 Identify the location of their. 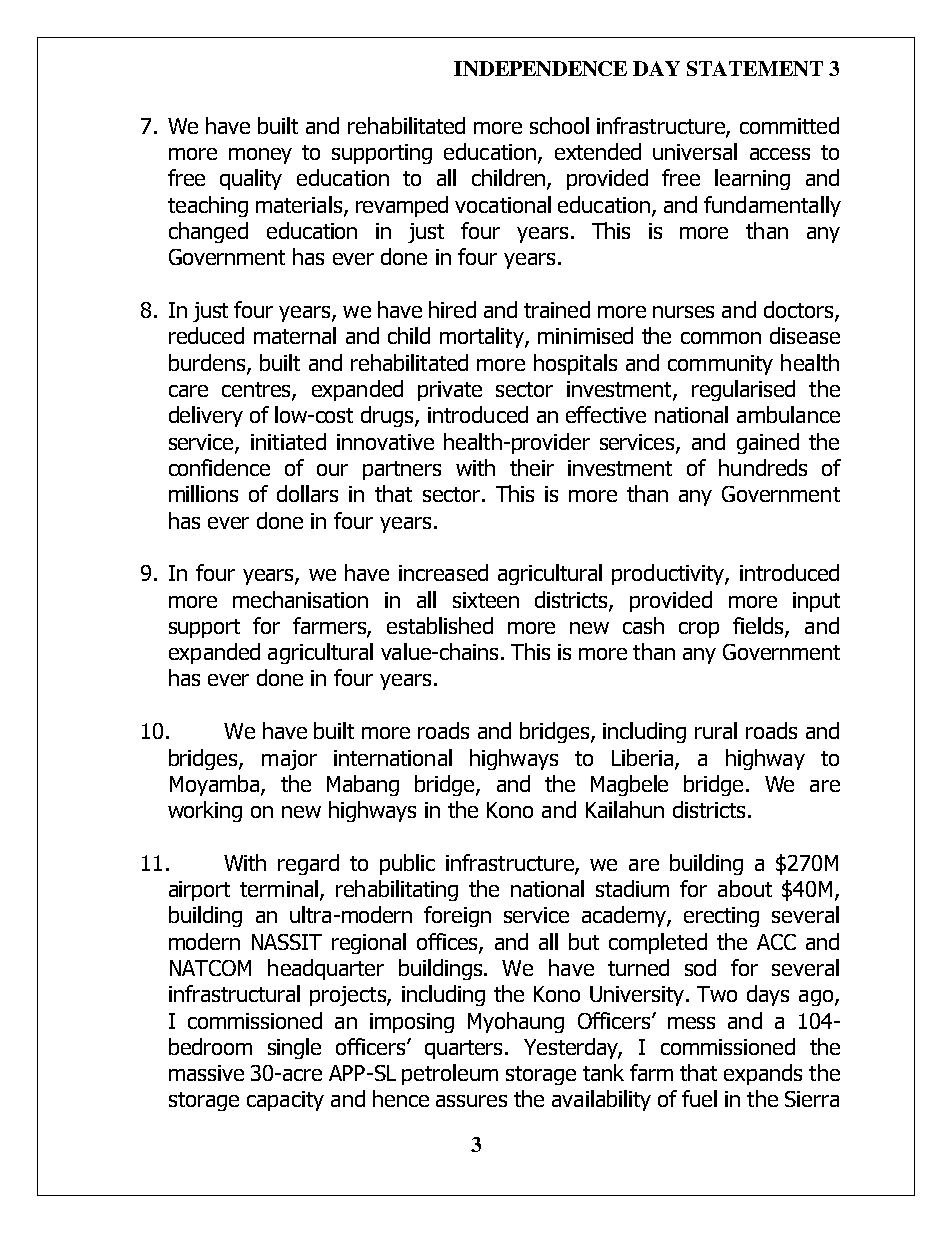
(532, 467).
